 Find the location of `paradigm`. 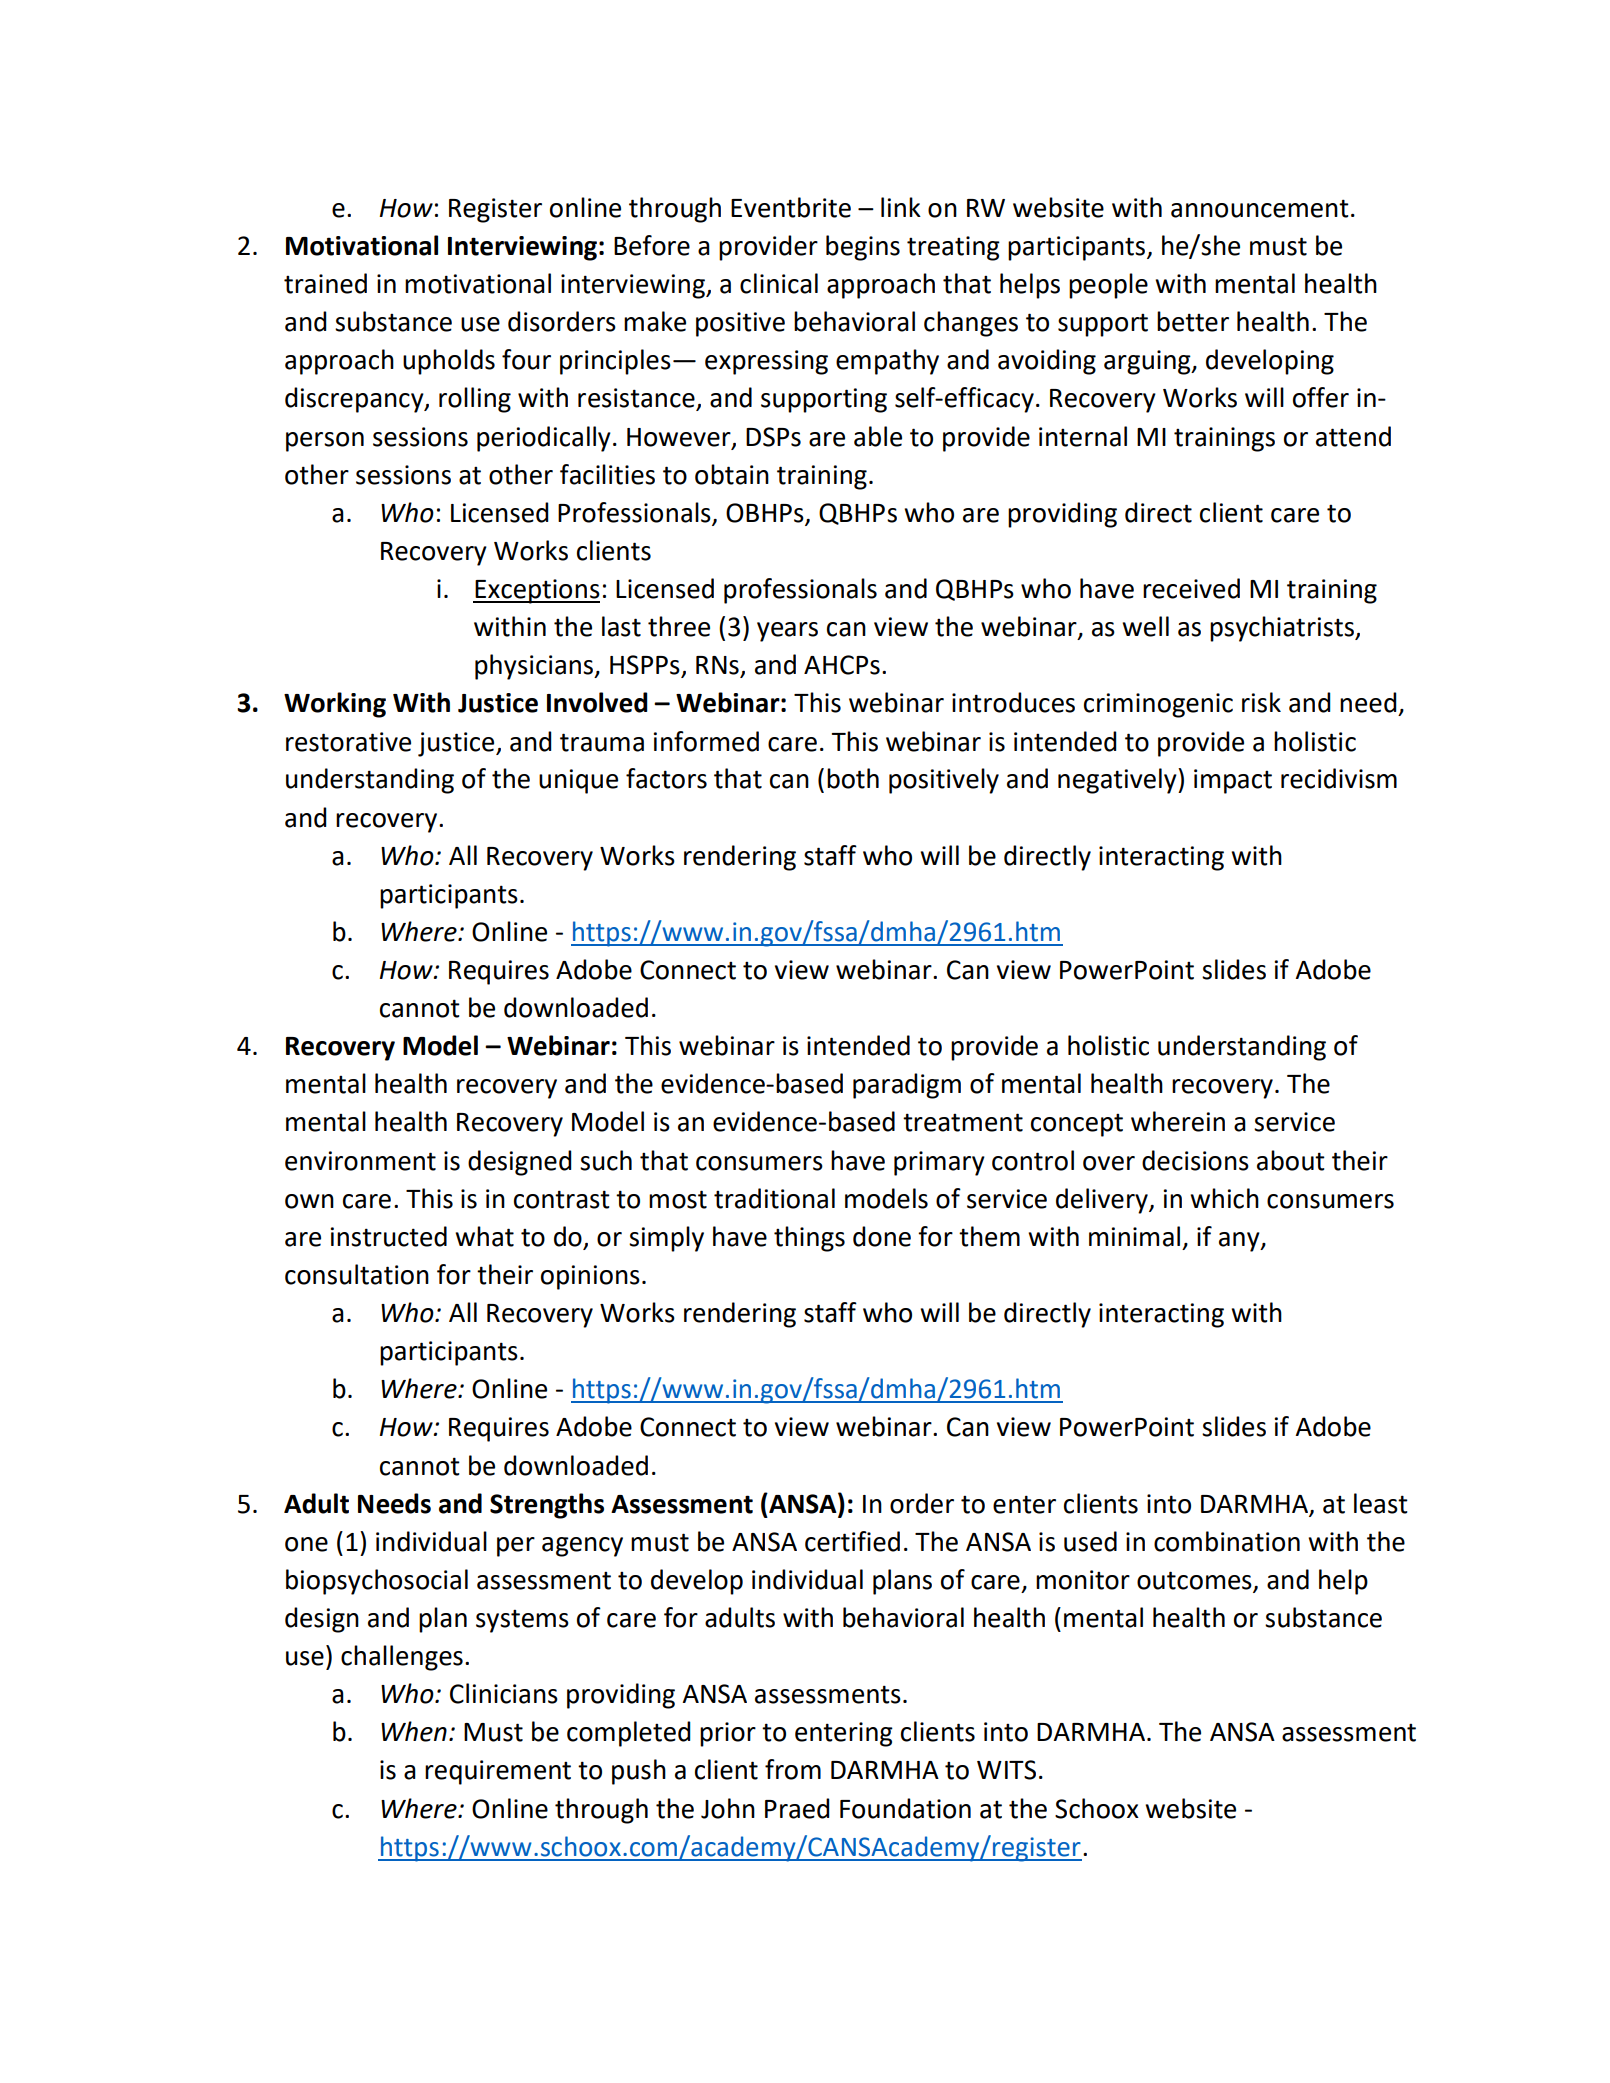

paradigm is located at coordinates (907, 1086).
